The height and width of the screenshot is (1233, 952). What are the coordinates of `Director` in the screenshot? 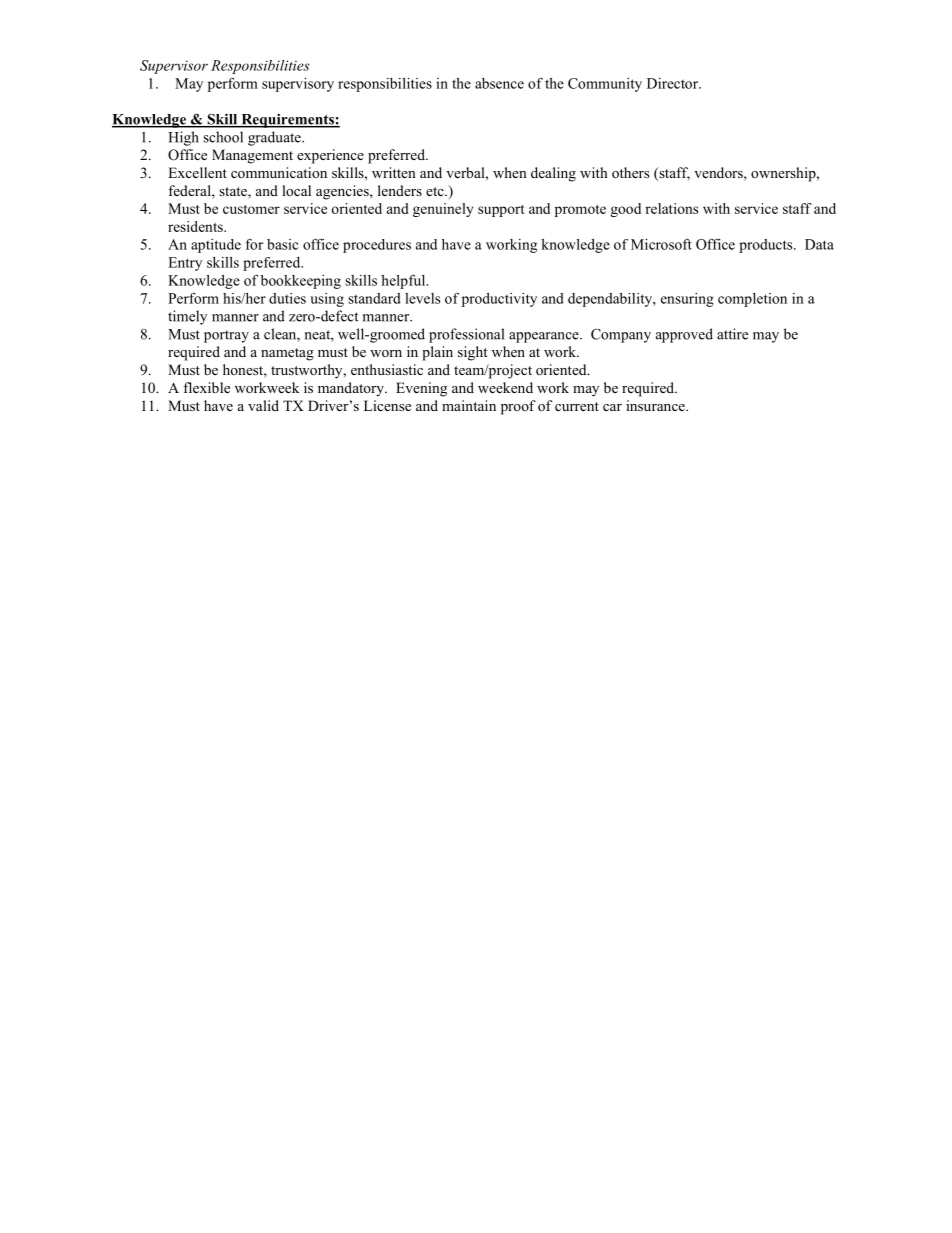 It's located at (673, 83).
